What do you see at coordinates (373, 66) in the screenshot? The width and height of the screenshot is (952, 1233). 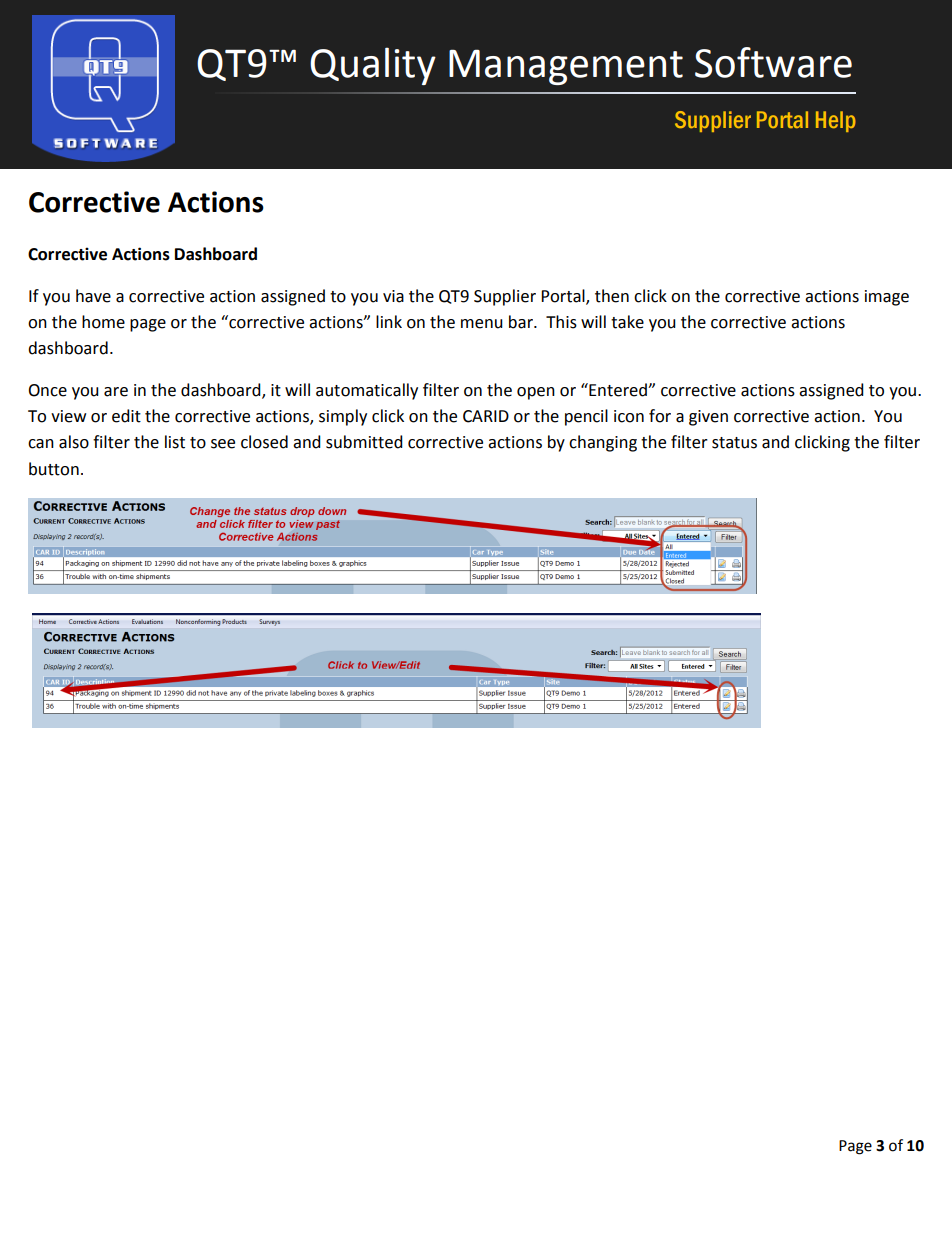 I see `Quality` at bounding box center [373, 66].
